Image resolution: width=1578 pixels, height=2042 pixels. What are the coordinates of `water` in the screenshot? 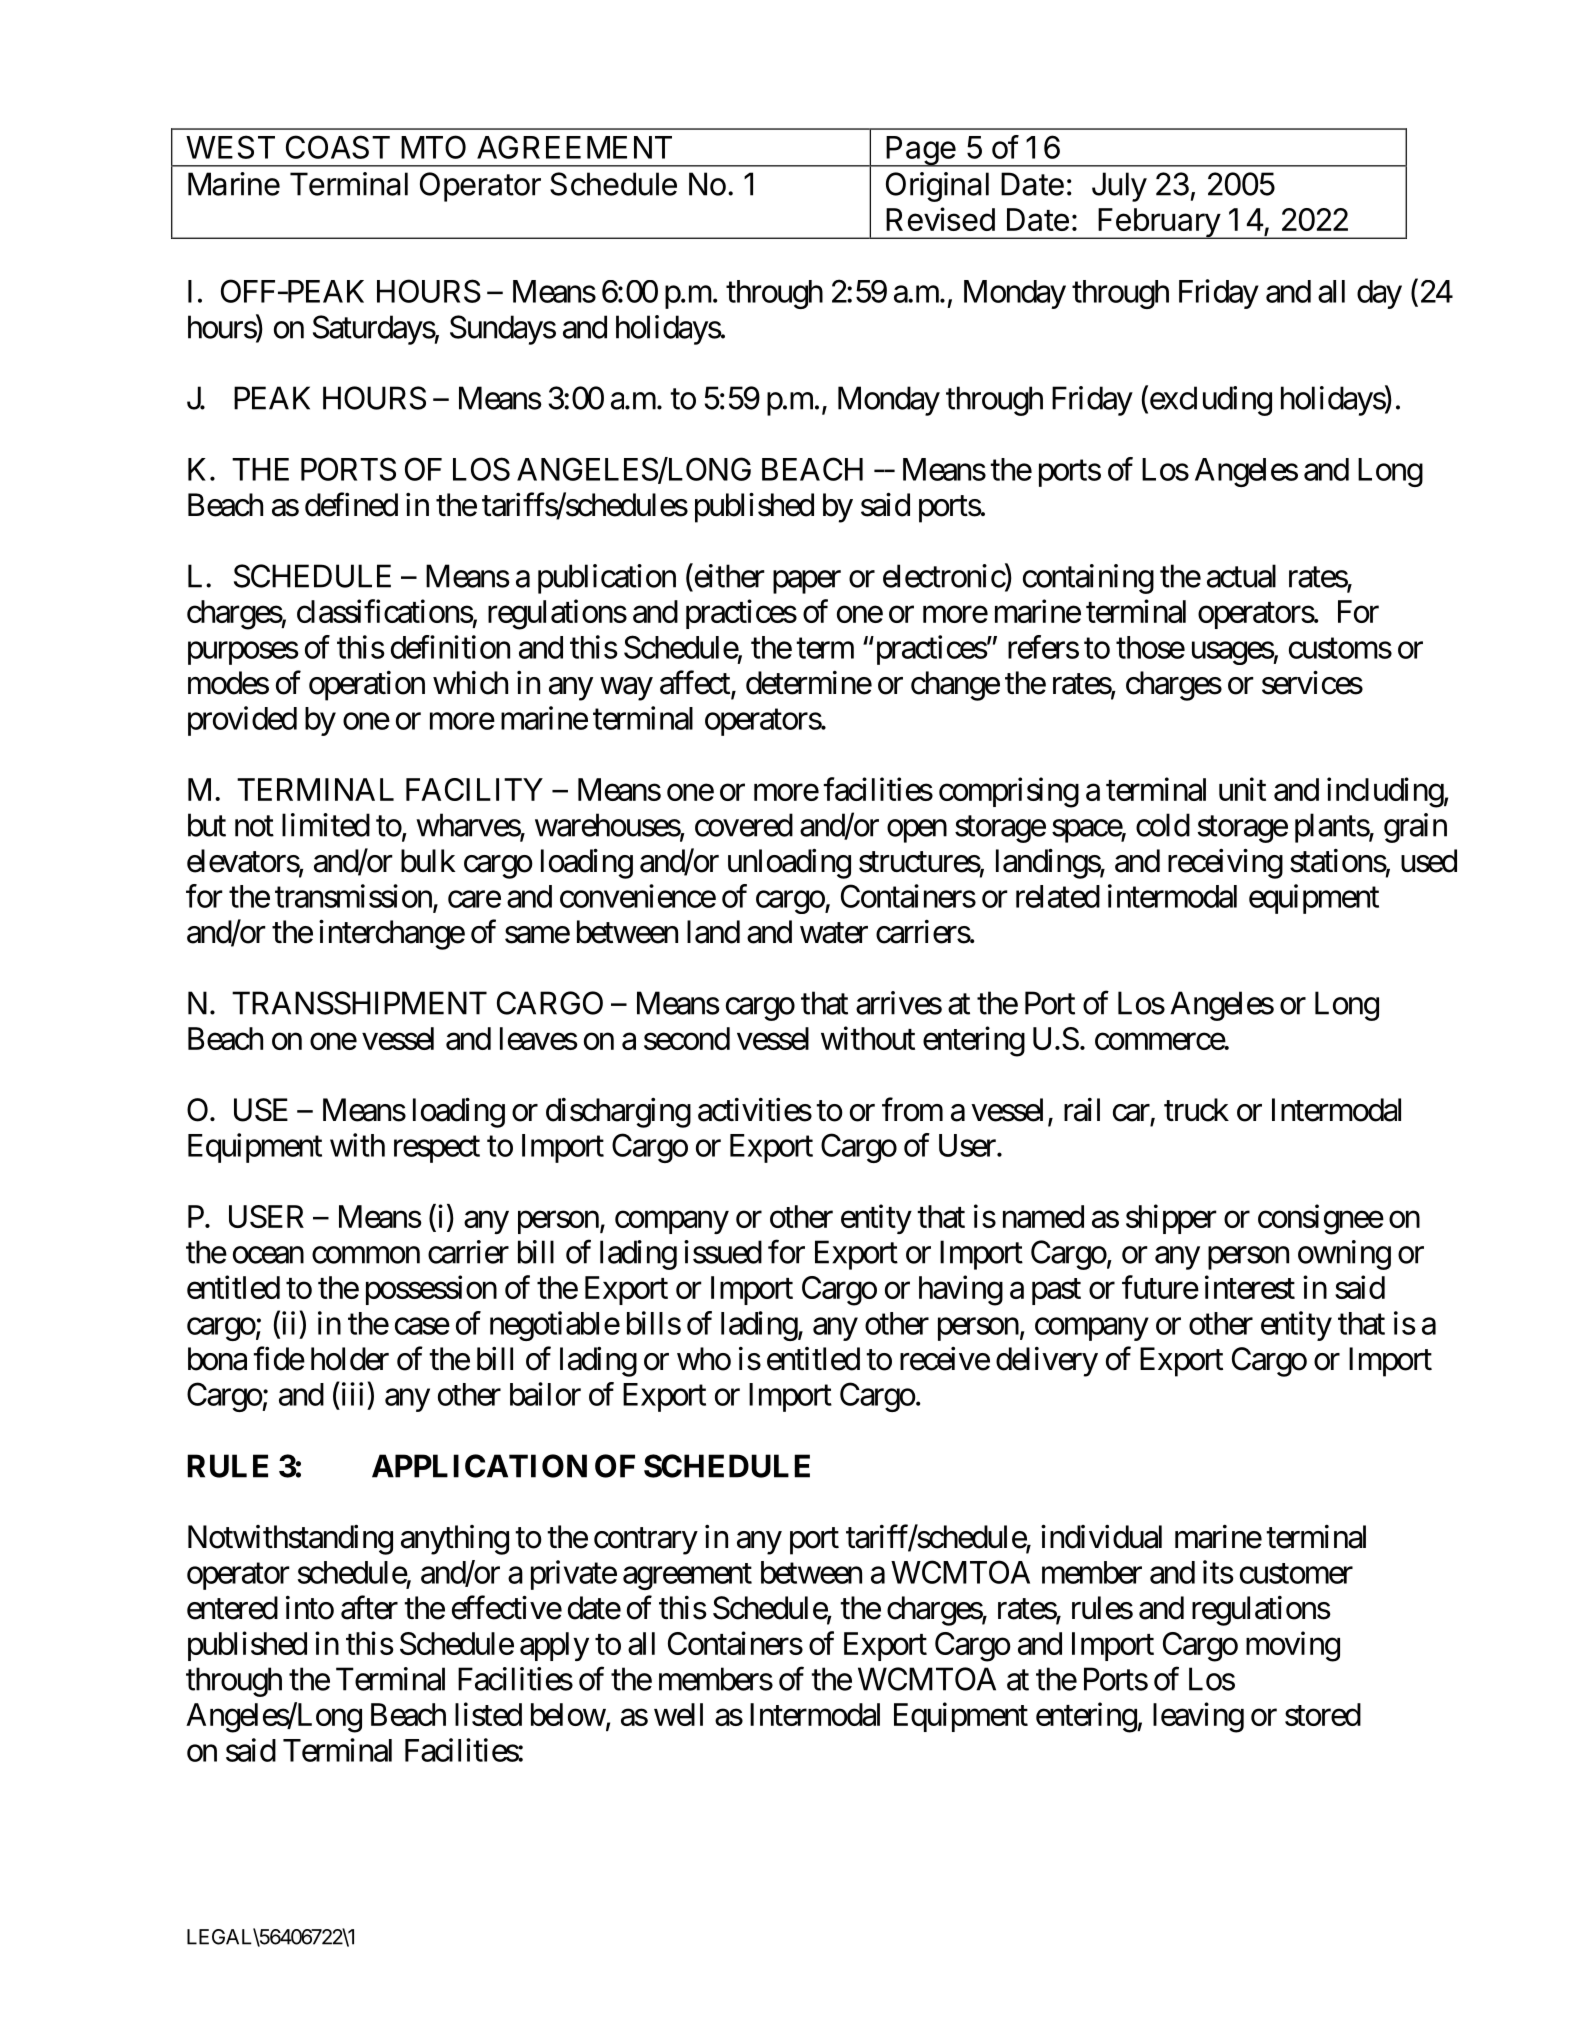 It's located at (834, 933).
